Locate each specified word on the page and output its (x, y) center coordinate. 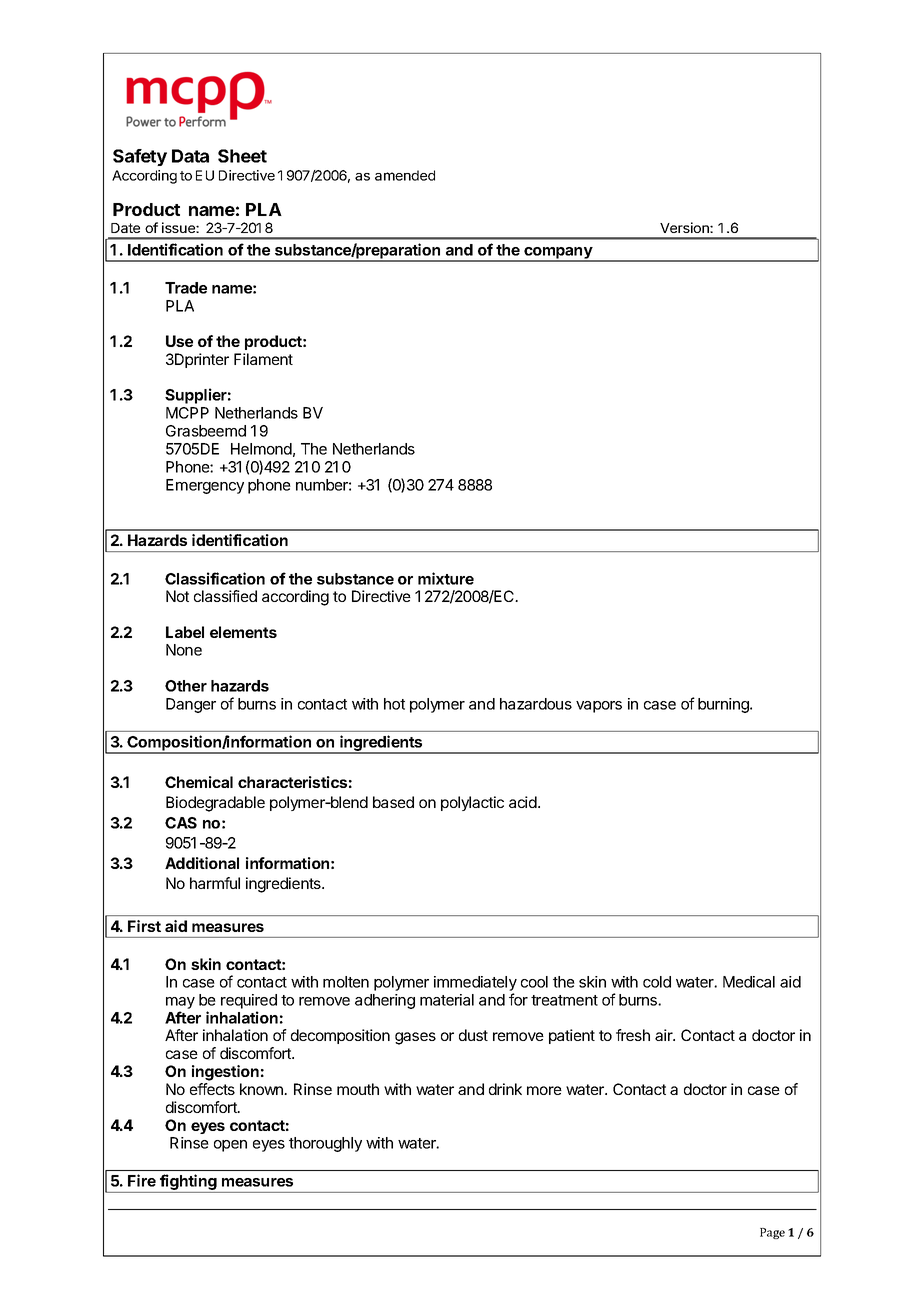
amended (405, 175)
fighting (188, 1183)
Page (772, 1233)
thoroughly (325, 1144)
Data (190, 156)
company (558, 254)
